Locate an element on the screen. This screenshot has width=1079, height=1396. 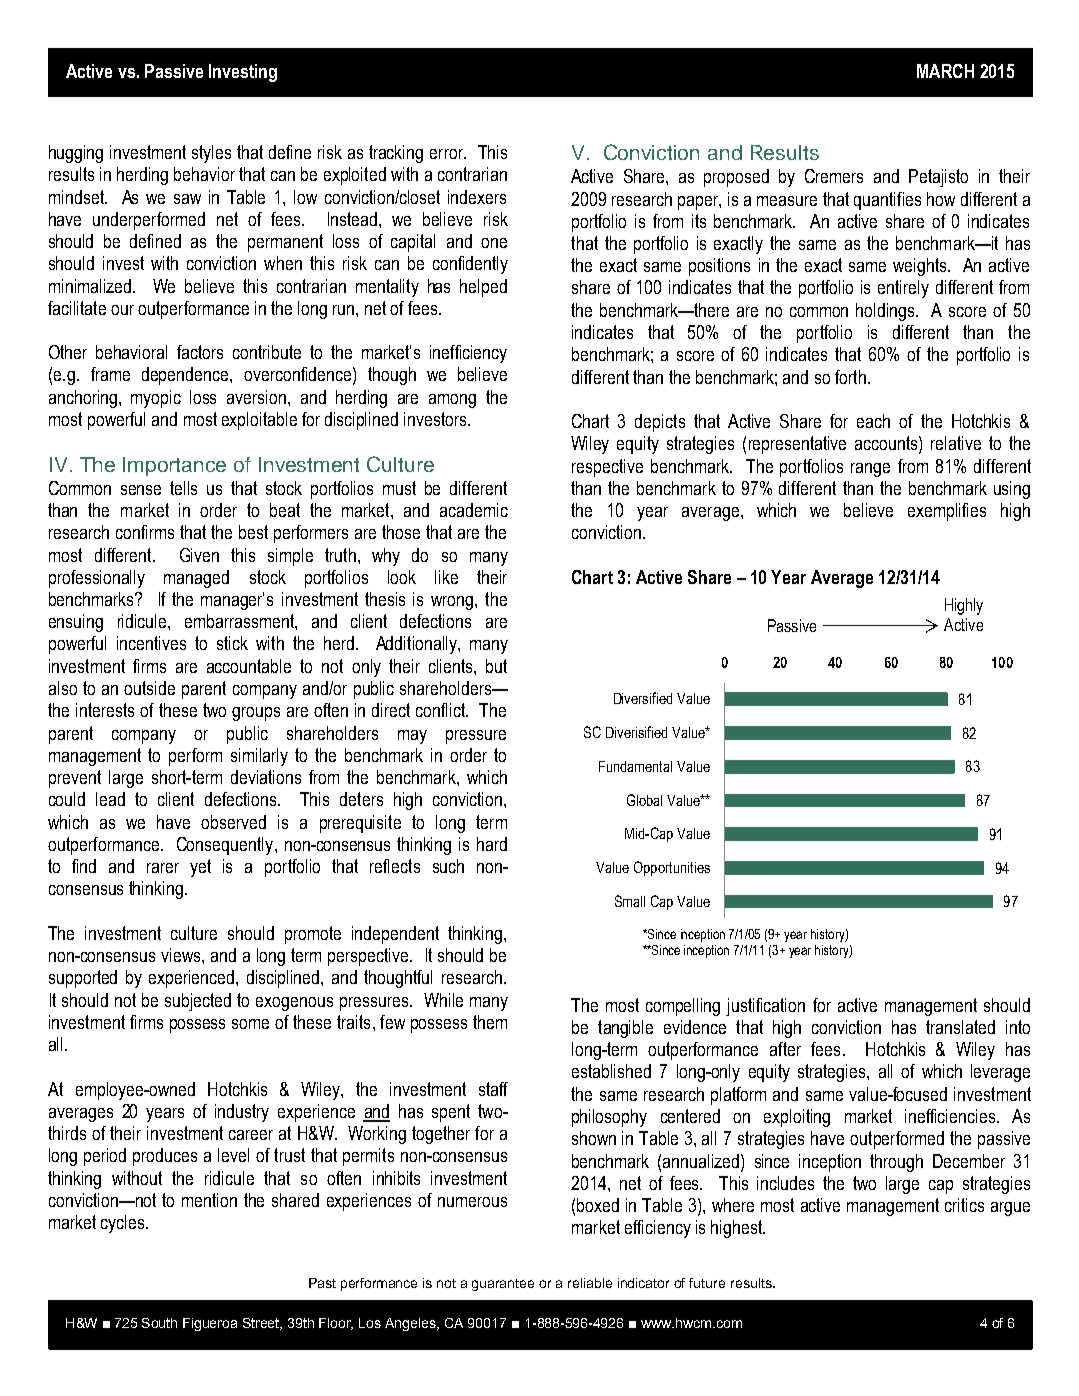
guarantee is located at coordinates (503, 1285).
